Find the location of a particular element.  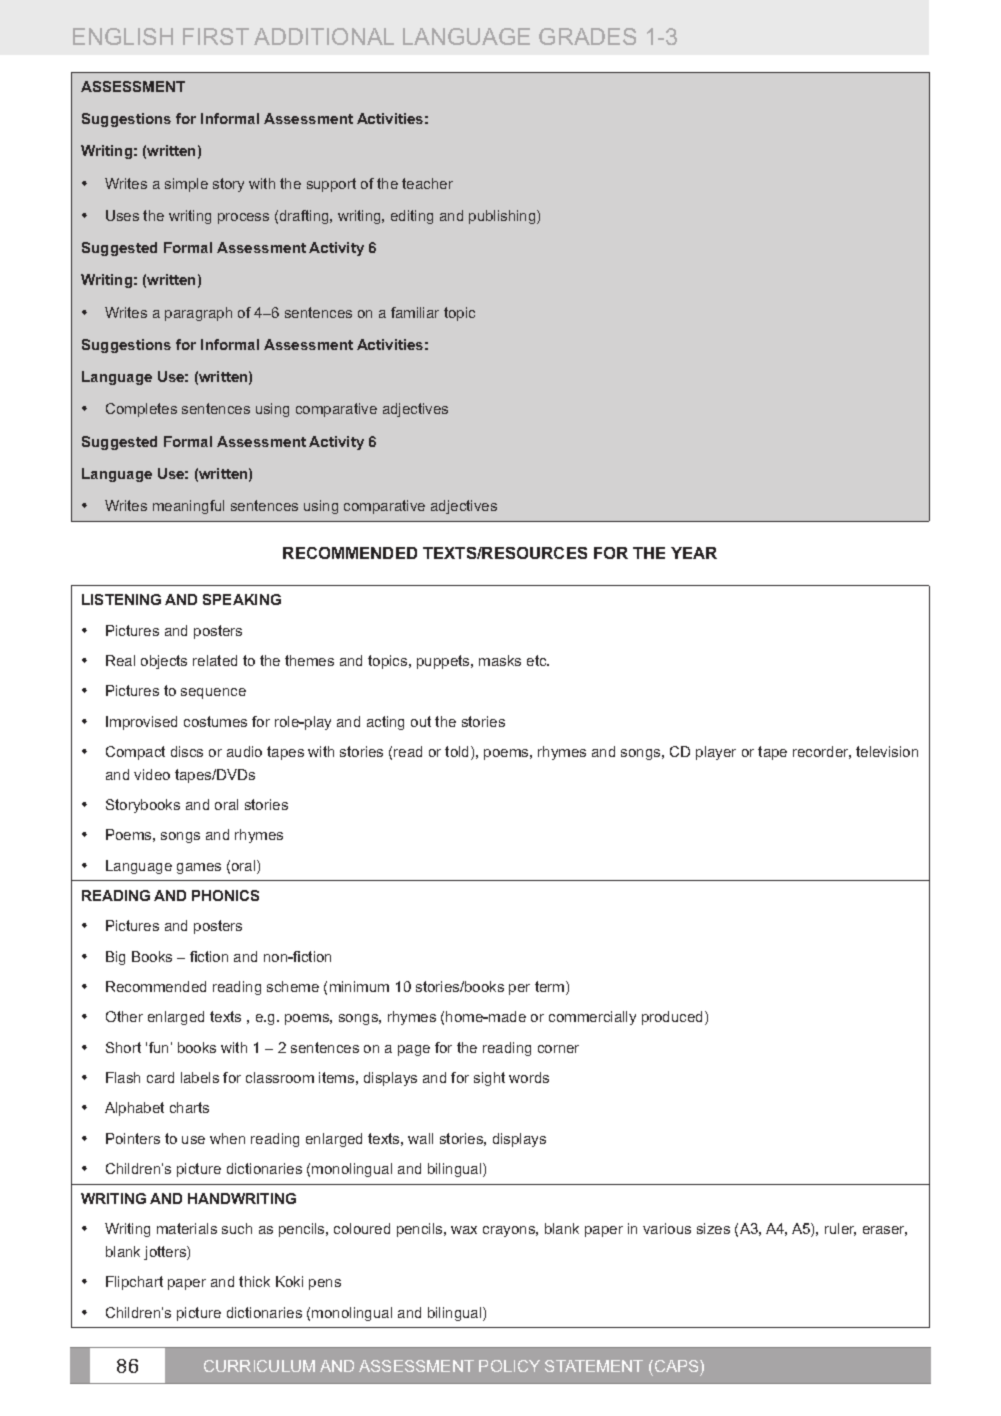

YEAR is located at coordinates (694, 553).
